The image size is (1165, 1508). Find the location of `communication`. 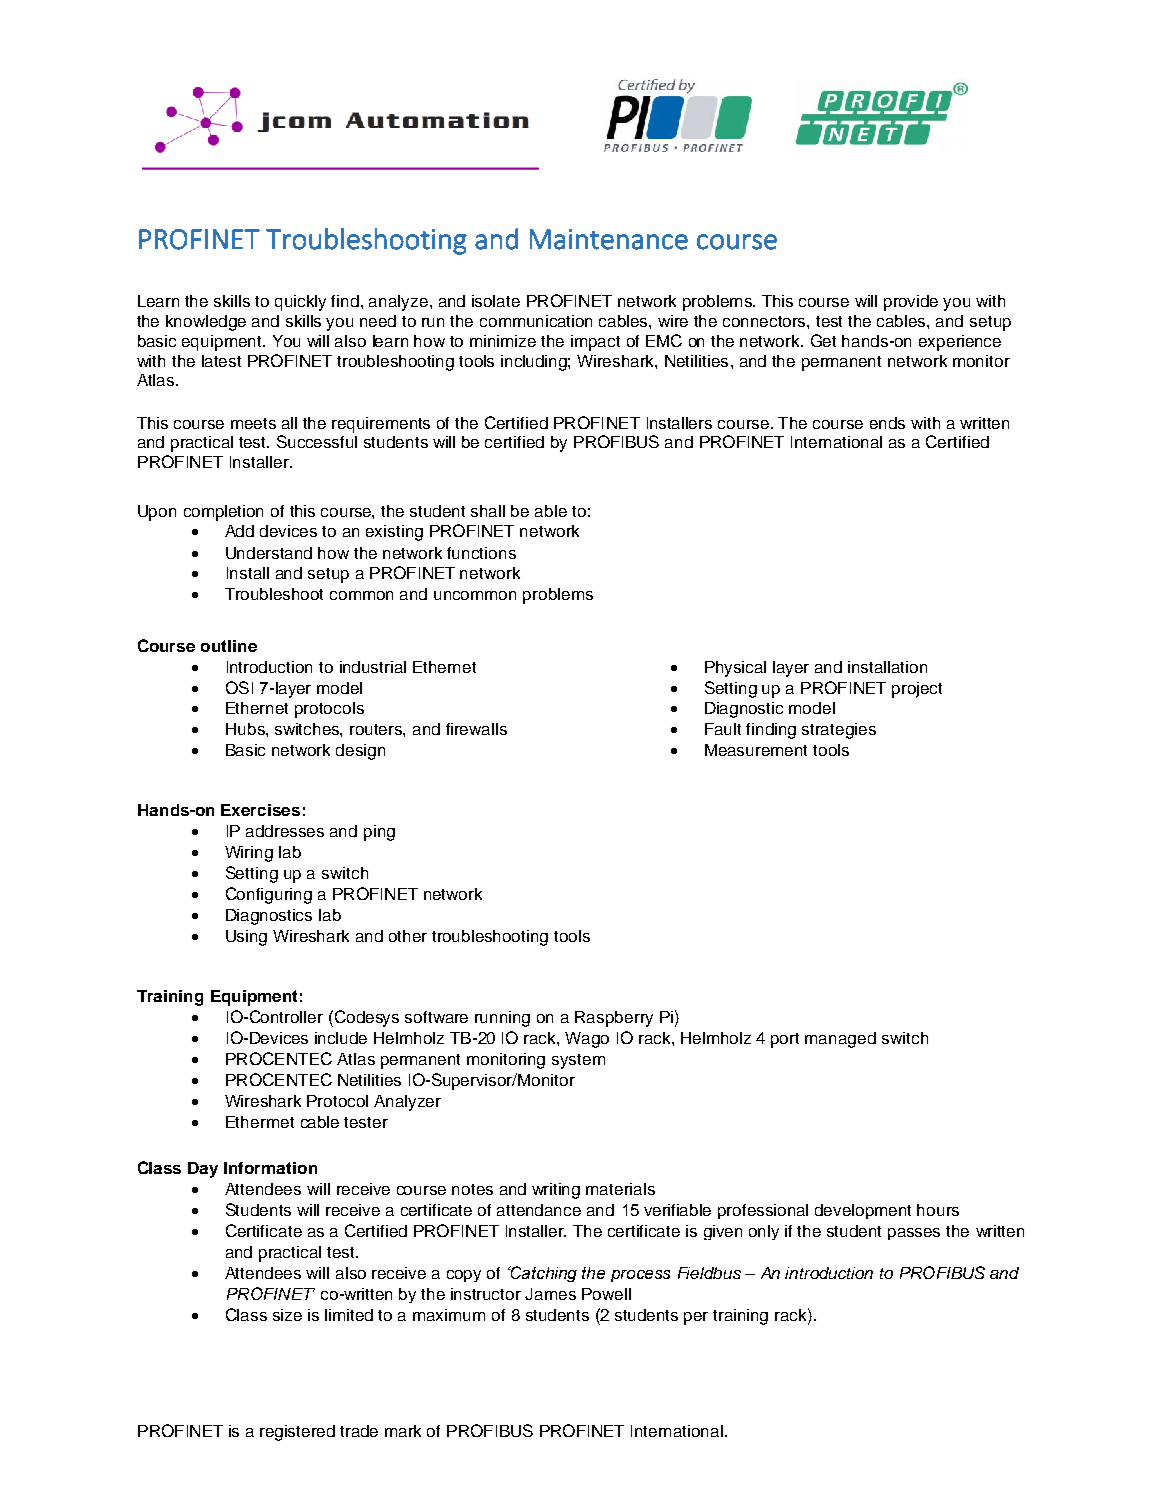

communication is located at coordinates (536, 321).
